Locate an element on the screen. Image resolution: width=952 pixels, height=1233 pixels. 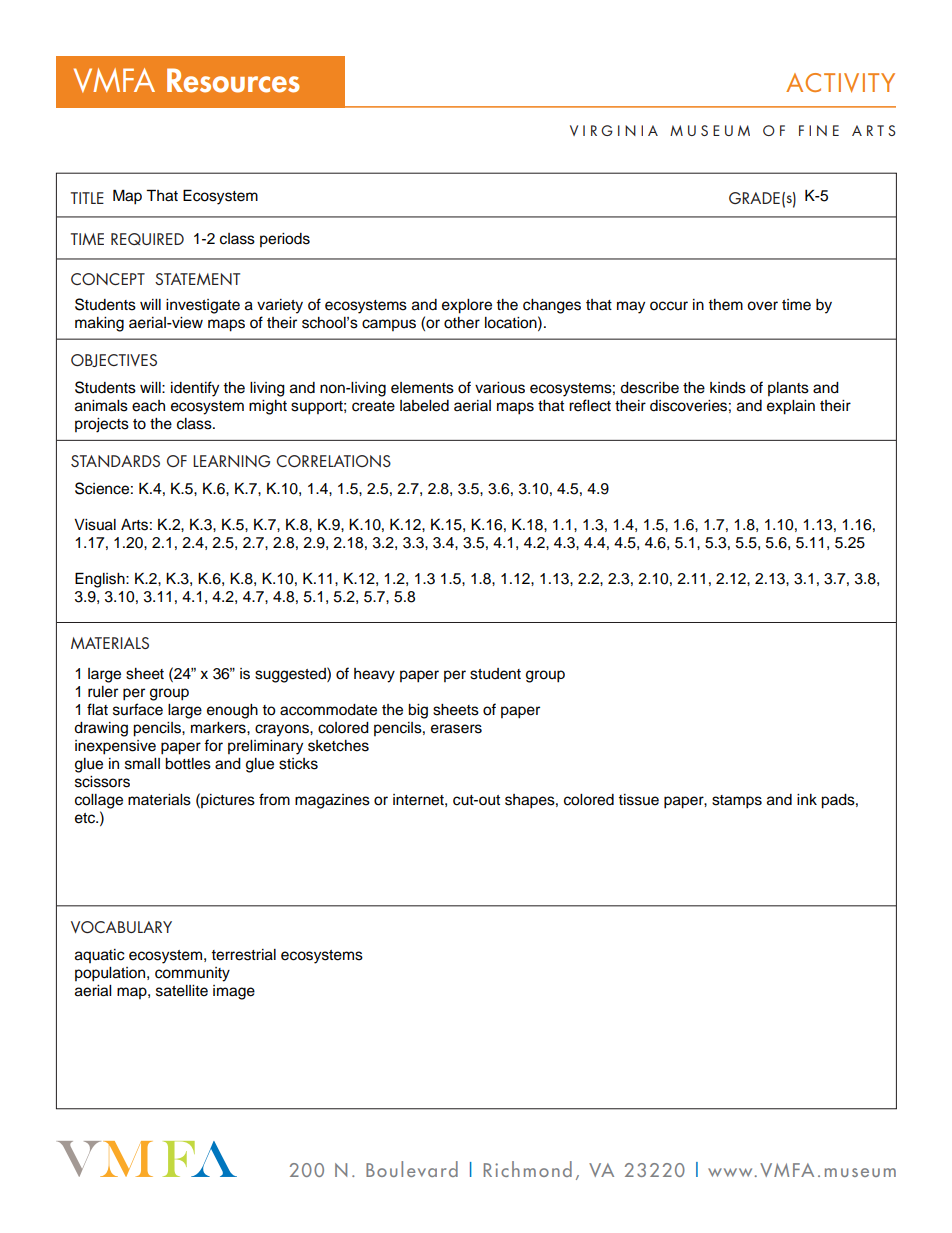
Visual is located at coordinates (95, 525).
